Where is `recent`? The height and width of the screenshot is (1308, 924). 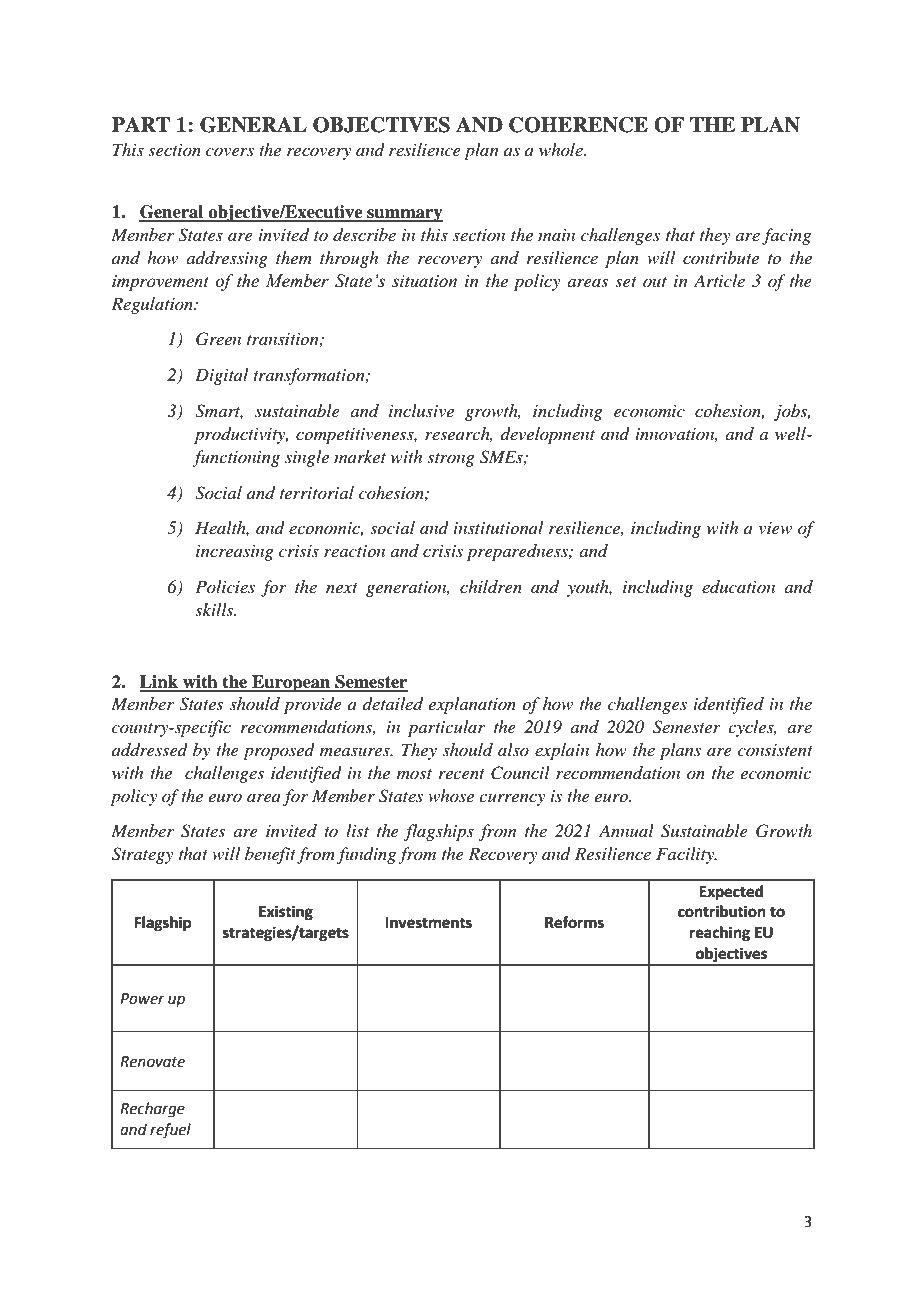 recent is located at coordinates (462, 774).
